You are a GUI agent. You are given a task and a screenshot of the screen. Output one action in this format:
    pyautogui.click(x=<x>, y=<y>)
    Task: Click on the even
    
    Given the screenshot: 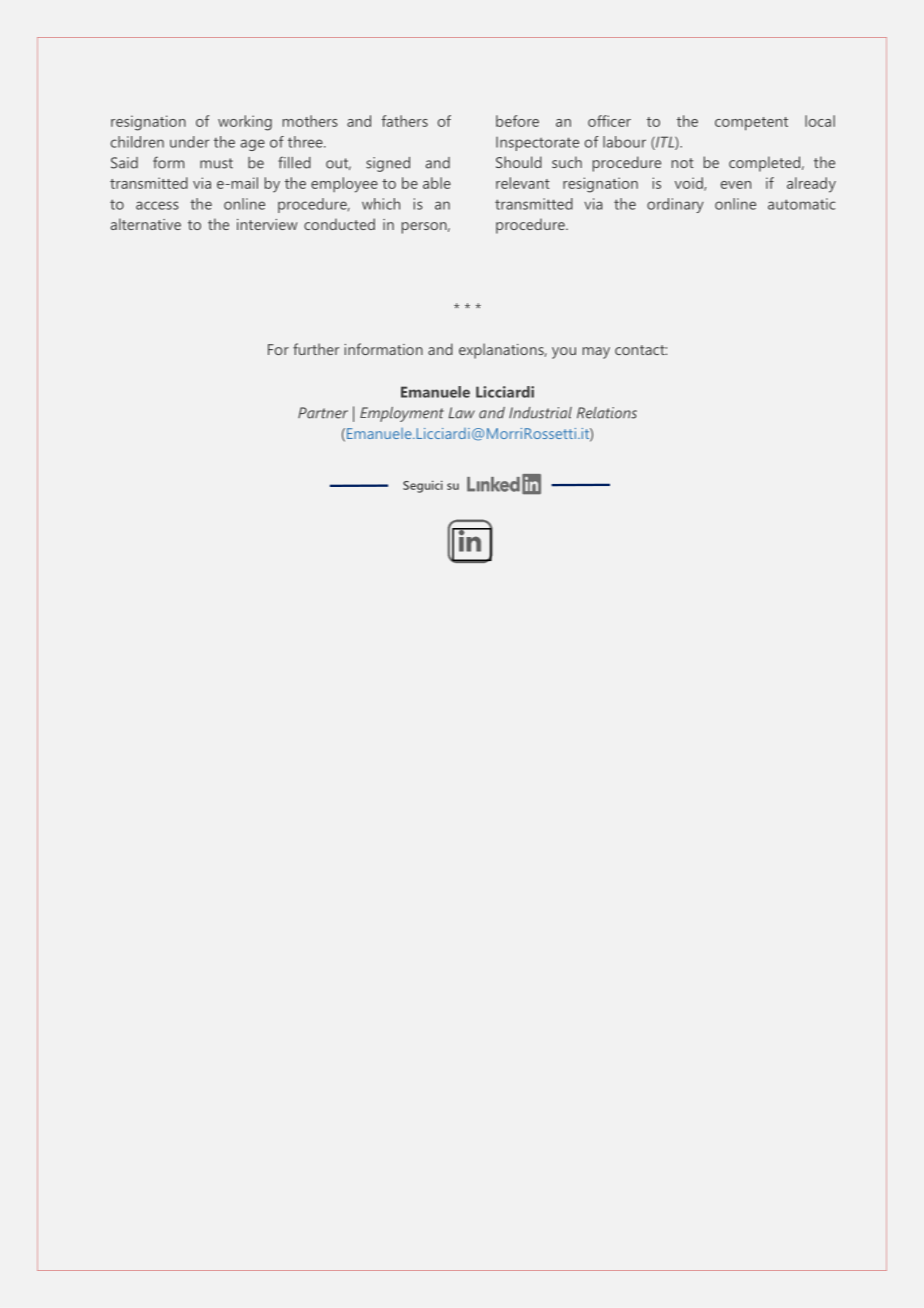 What is the action you would take?
    pyautogui.click(x=736, y=185)
